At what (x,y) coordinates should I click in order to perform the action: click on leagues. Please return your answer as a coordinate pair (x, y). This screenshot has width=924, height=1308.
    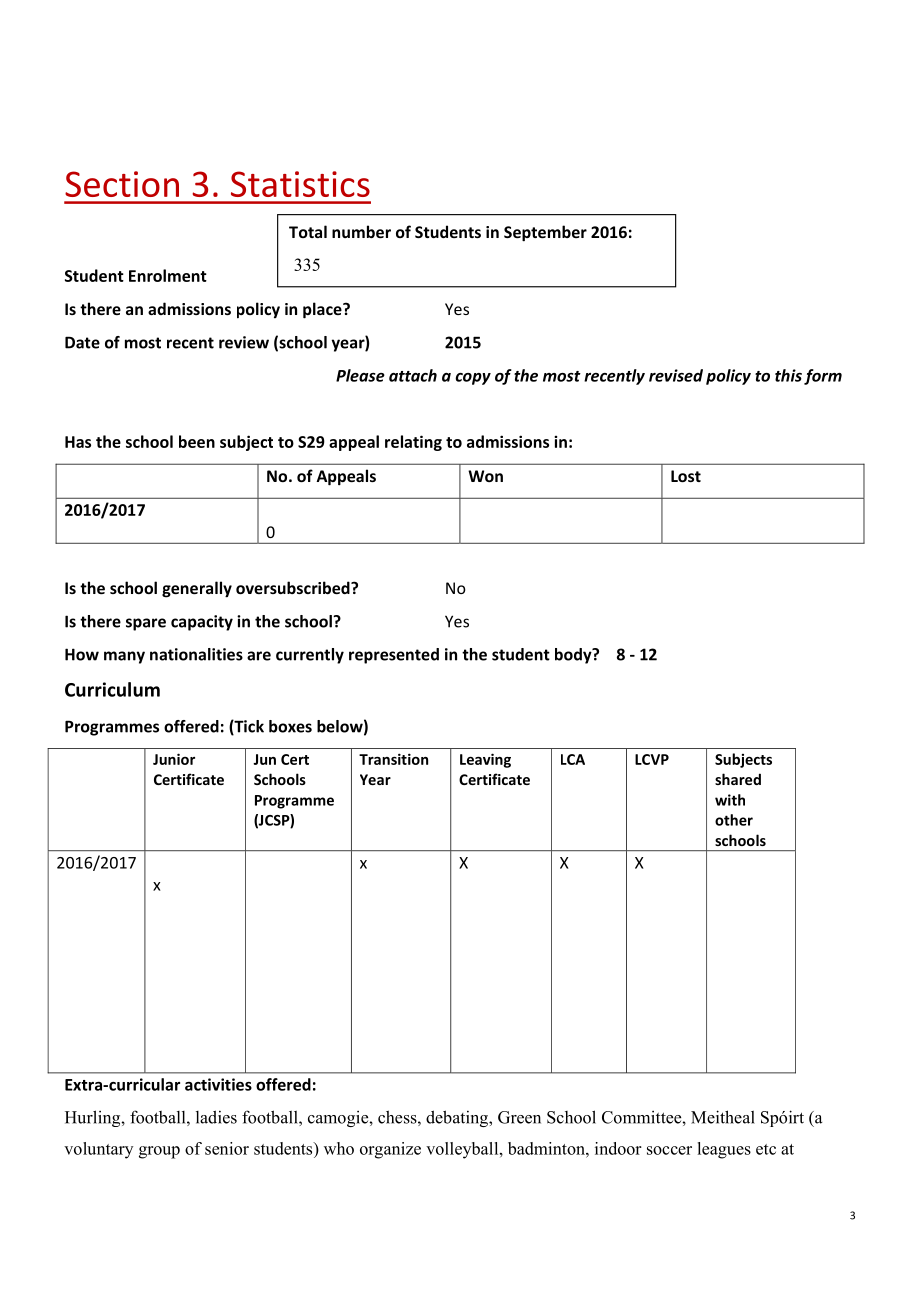
    Looking at the image, I should click on (724, 1150).
